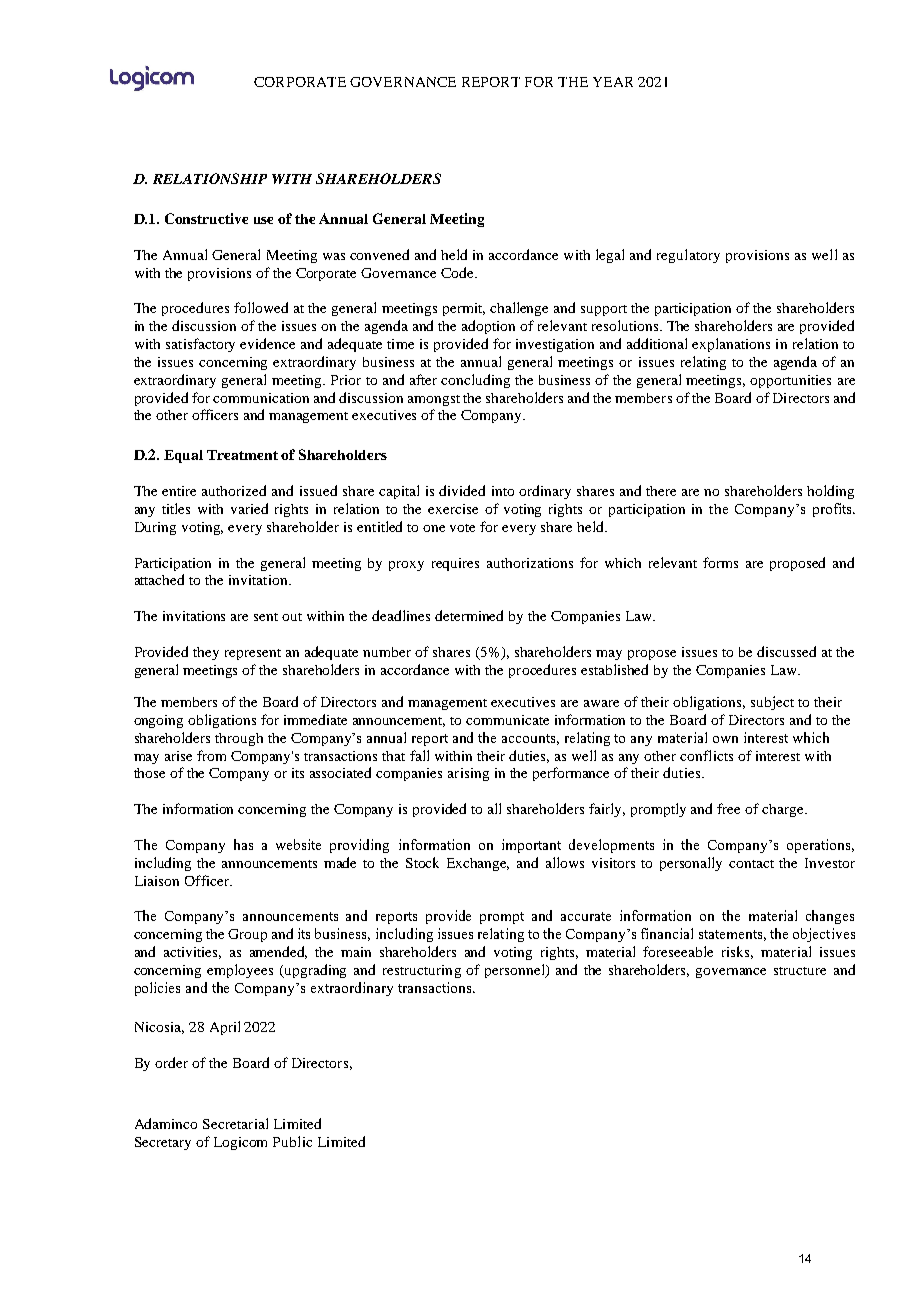 The width and height of the page is (924, 1308). I want to click on Constructive, so click(206, 218).
